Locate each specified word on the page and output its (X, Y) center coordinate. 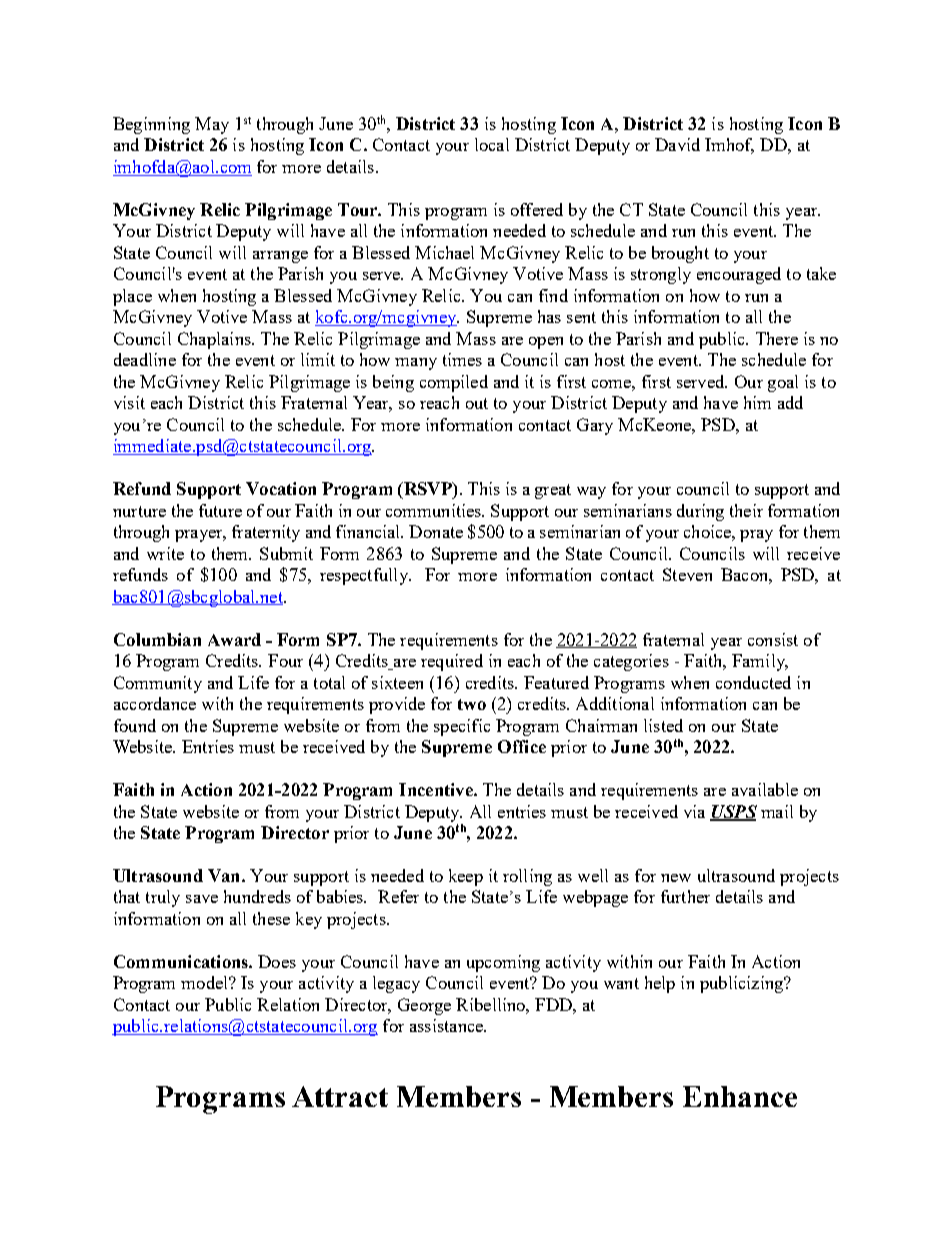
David (677, 144)
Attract (340, 1096)
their (746, 510)
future (220, 510)
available (765, 789)
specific (462, 727)
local (492, 144)
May (212, 125)
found (135, 725)
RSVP (427, 490)
